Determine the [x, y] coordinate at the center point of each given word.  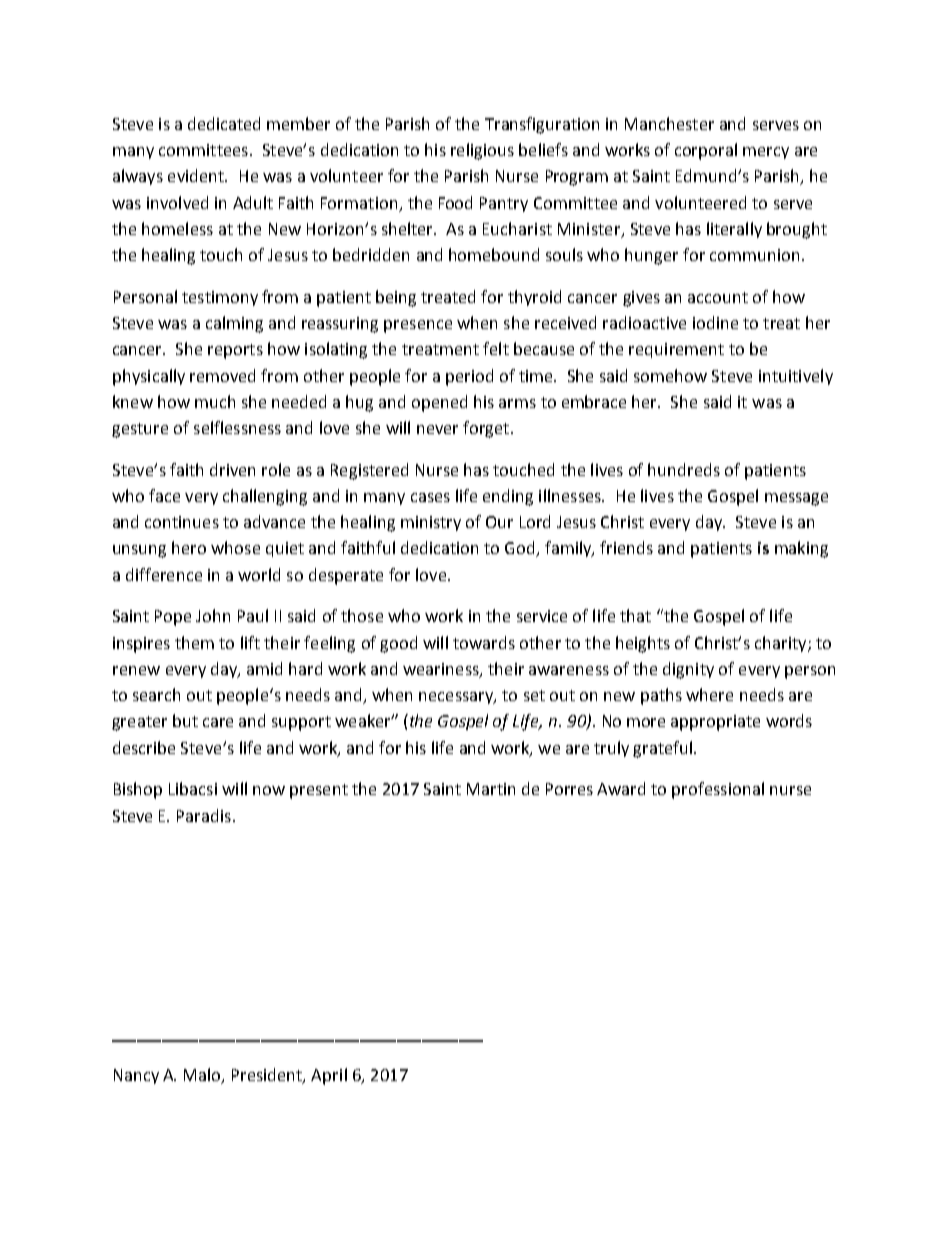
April [329, 1076]
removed [222, 375]
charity [782, 644]
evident [197, 175]
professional [718, 790]
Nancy [136, 1076]
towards [484, 642]
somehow [670, 375]
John [213, 615]
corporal [706, 151]
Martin [491, 789]
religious [482, 151]
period [469, 377]
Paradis [204, 815]
